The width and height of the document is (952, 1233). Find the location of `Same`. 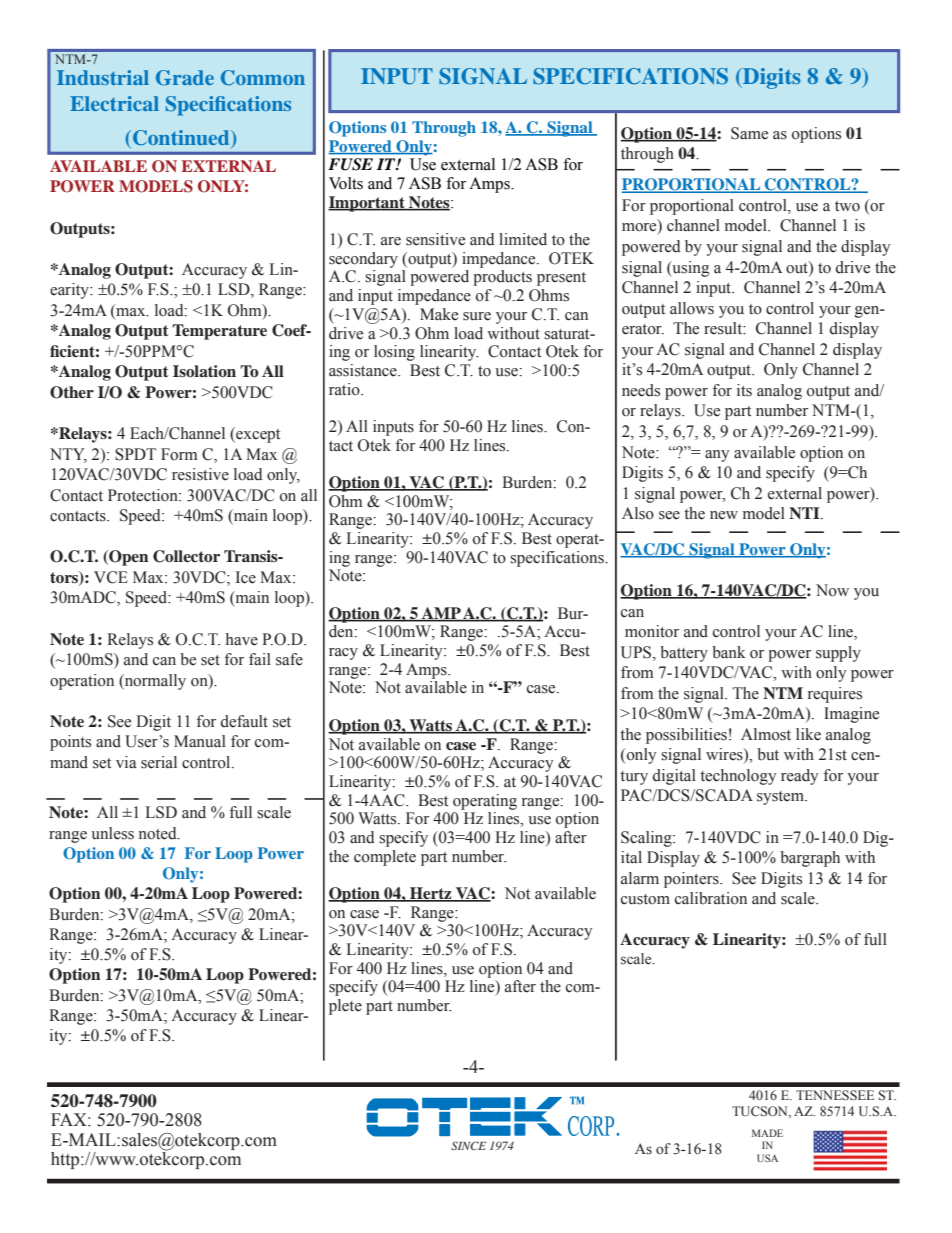

Same is located at coordinates (749, 133).
